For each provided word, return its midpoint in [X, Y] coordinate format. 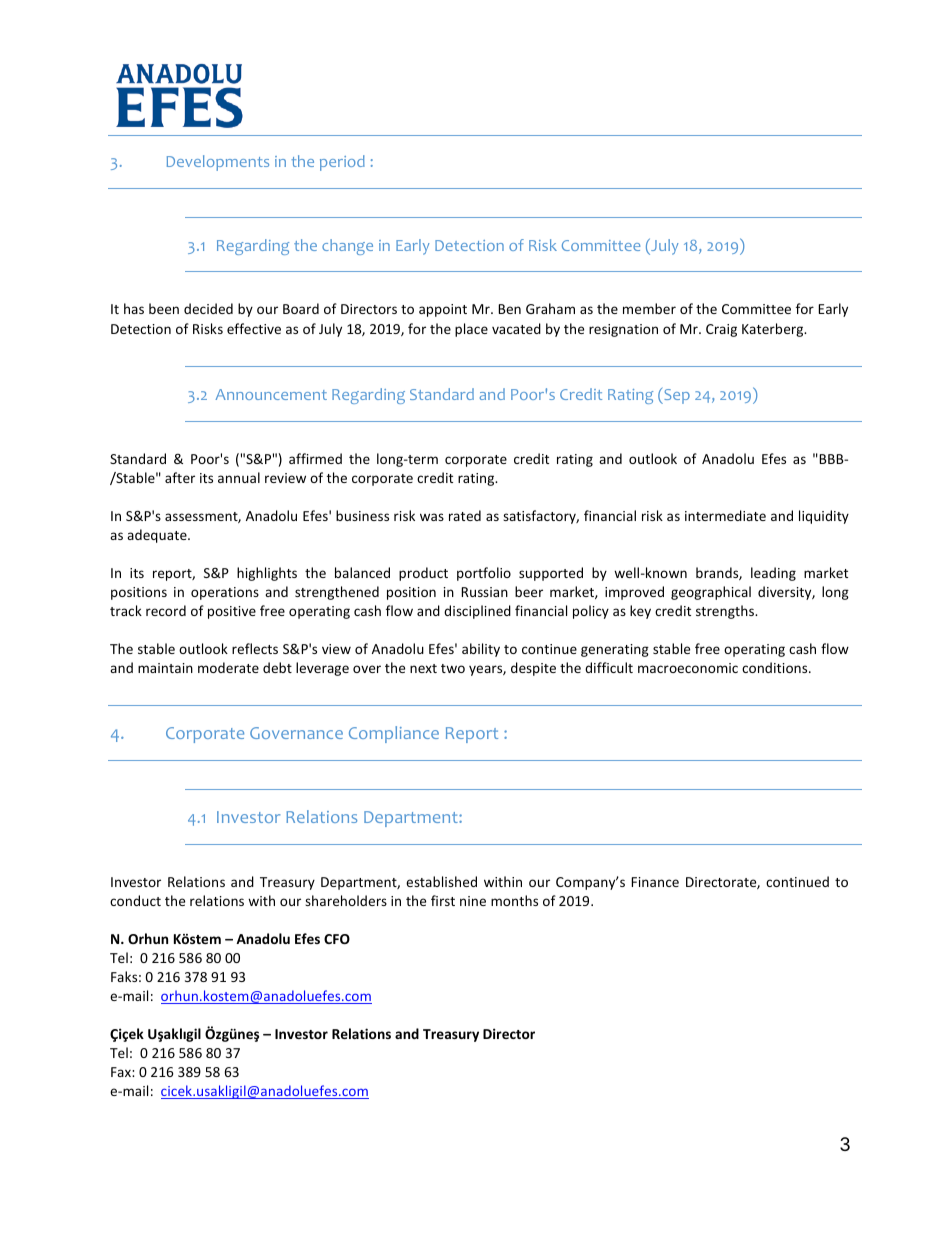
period [342, 163]
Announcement [271, 394]
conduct [135, 900]
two [453, 668]
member [649, 308]
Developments [218, 163]
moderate [228, 667]
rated [465, 515]
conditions [776, 667]
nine [473, 901]
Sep [676, 396]
